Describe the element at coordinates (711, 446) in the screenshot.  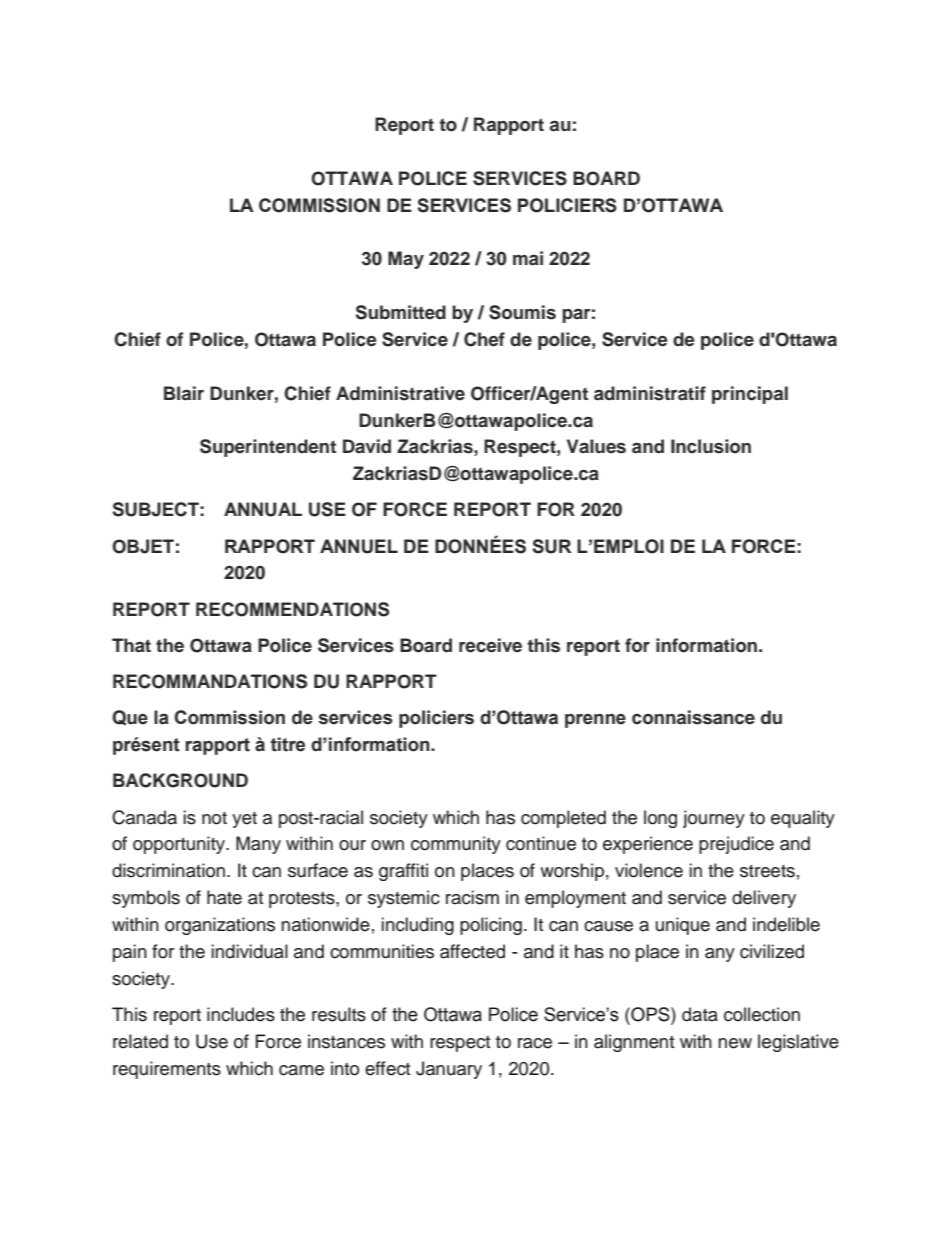
I see `Inclusion` at that location.
